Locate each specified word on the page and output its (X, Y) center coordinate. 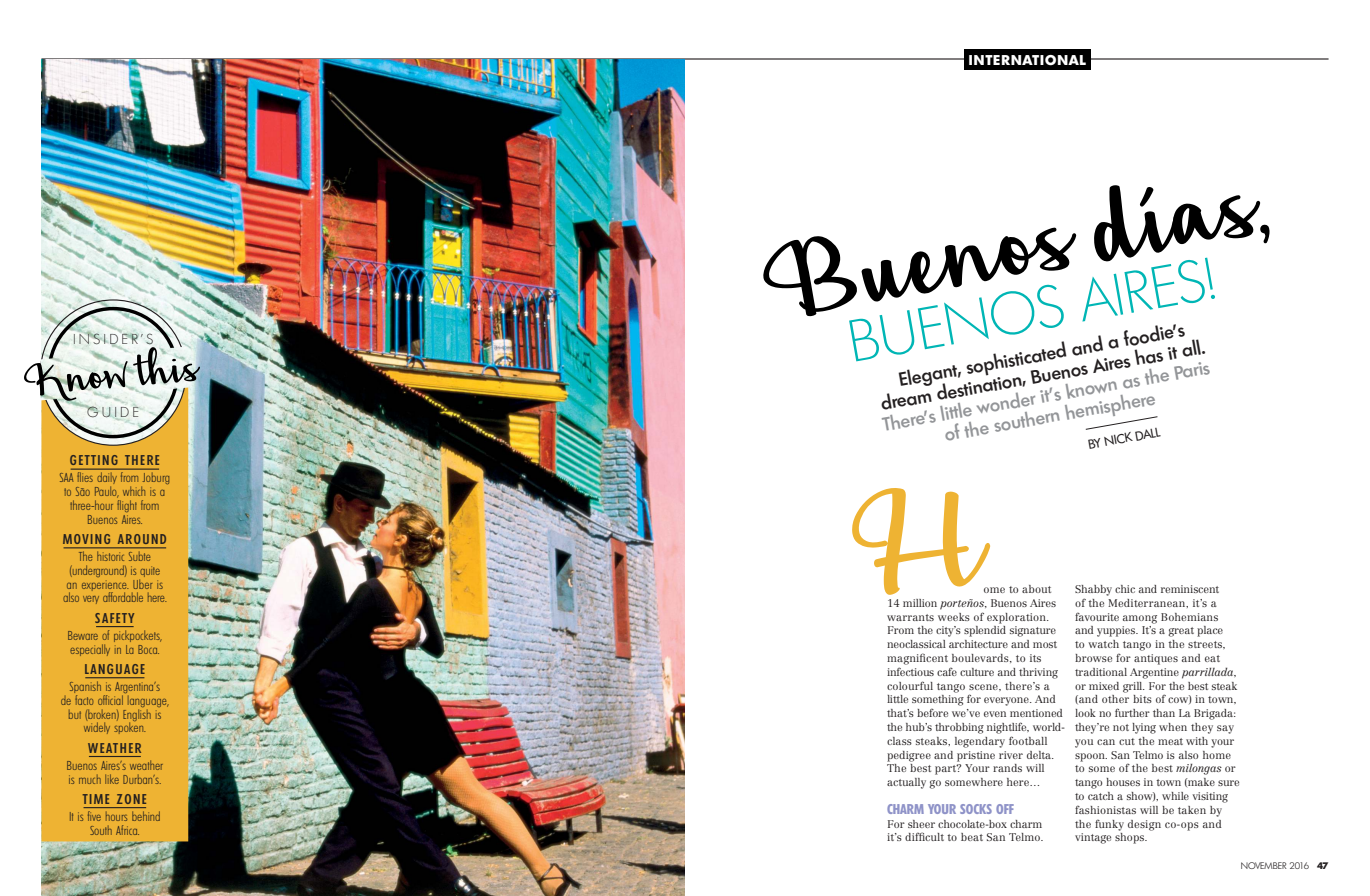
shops (1131, 838)
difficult (924, 836)
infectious (910, 671)
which (134, 491)
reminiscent (1190, 589)
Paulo (107, 492)
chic (1125, 589)
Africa (127, 830)
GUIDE (112, 412)
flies (85, 478)
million (920, 603)
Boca (148, 649)
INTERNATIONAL (1027, 60)
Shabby (1093, 590)
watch (1103, 644)
